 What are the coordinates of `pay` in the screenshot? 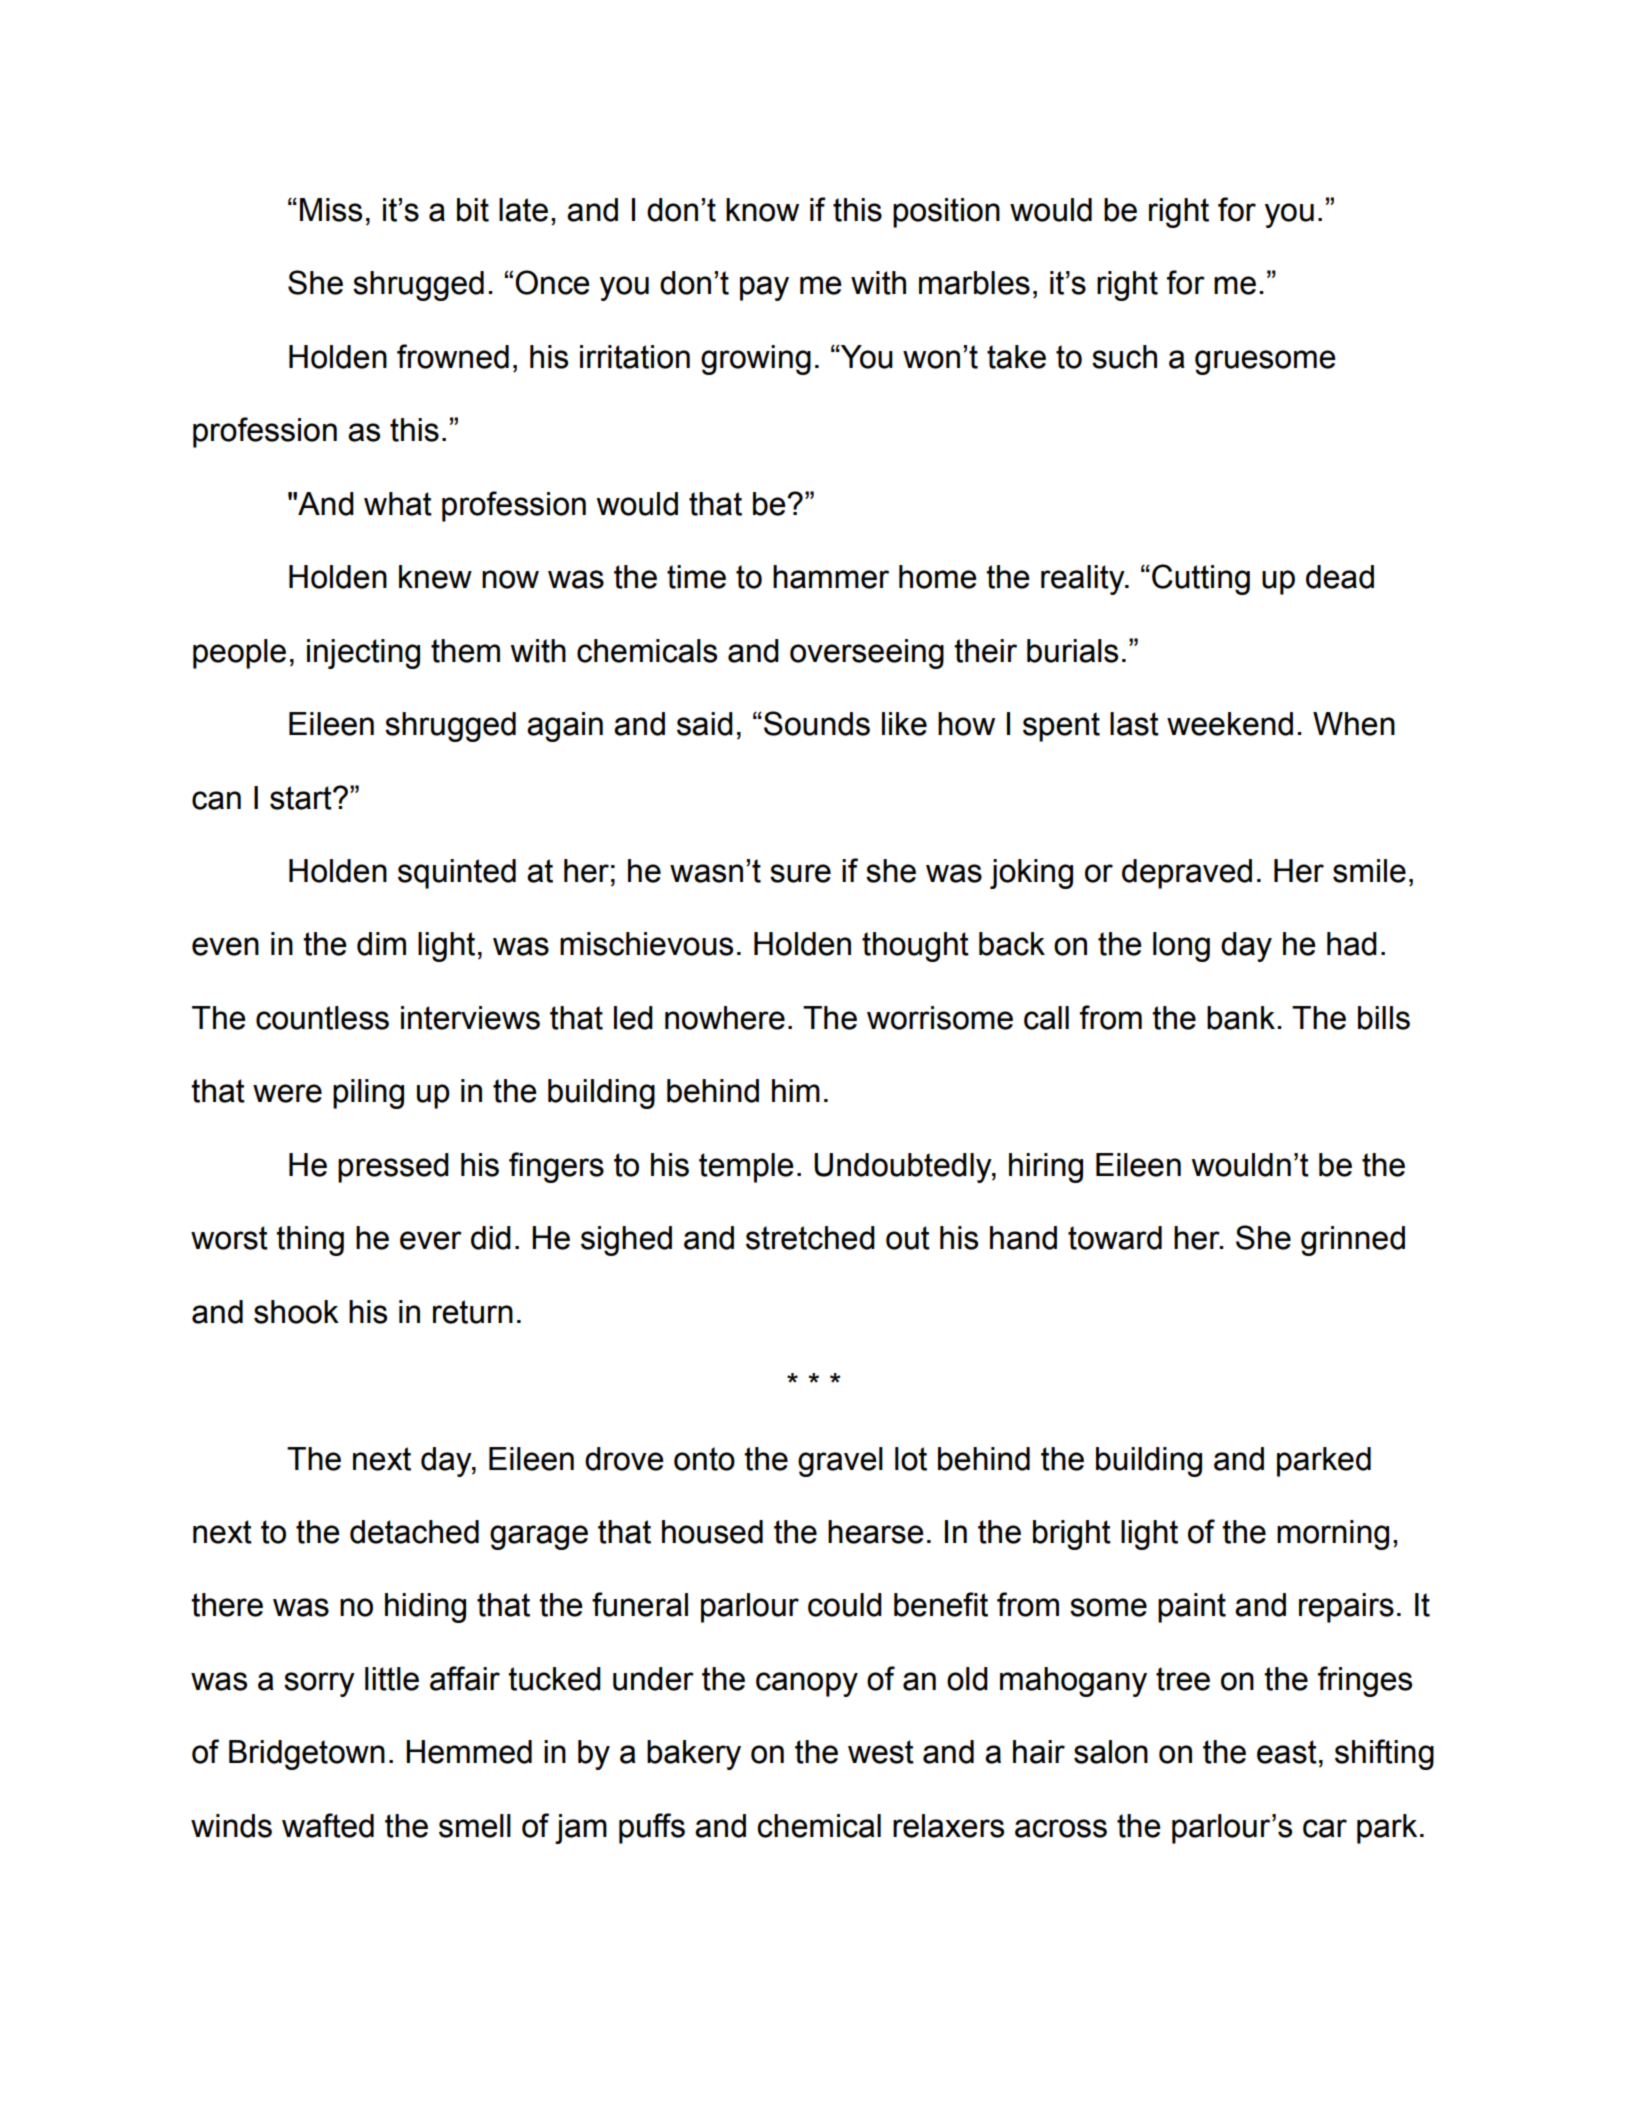 It's located at (764, 288).
